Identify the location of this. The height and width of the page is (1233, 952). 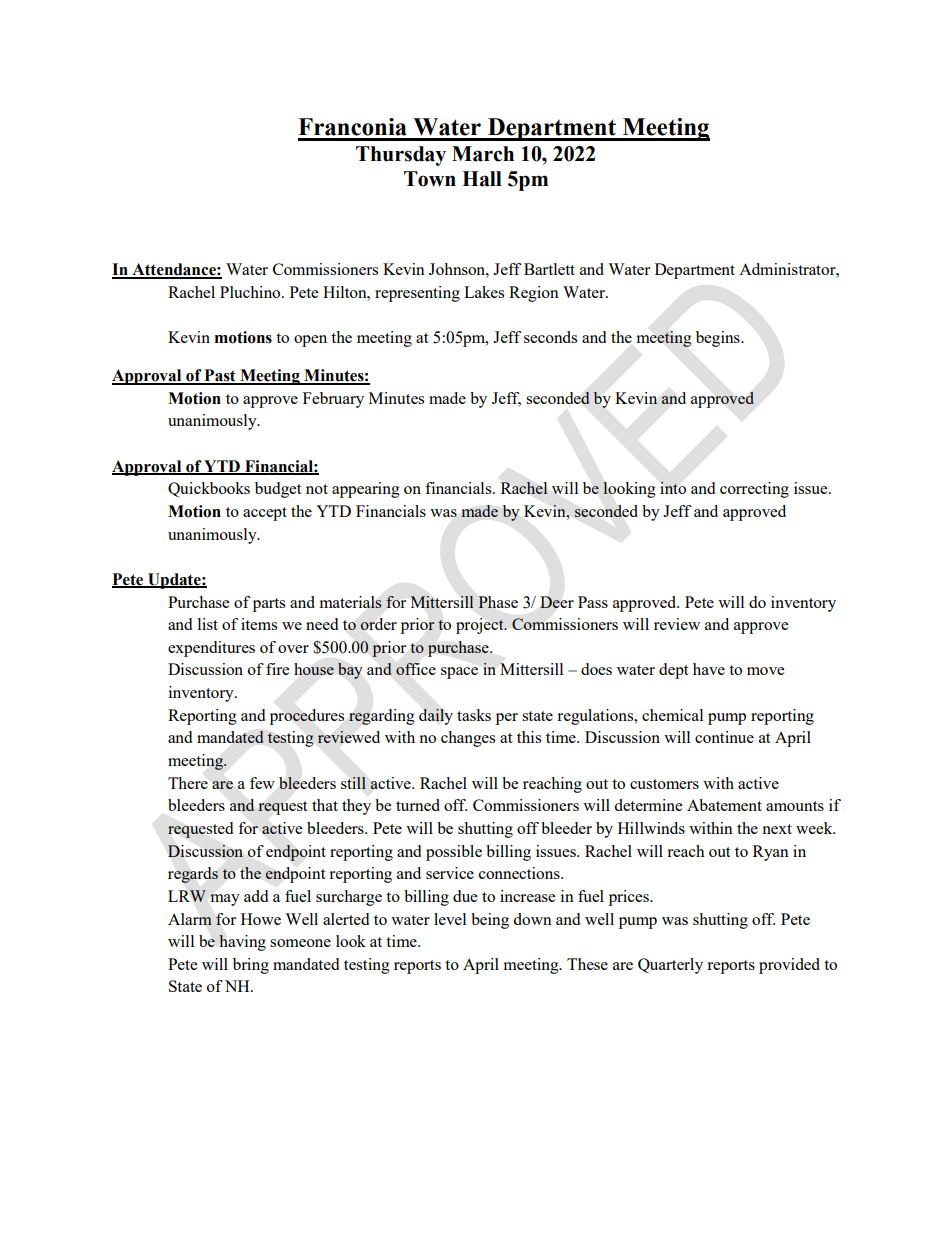
(529, 737).
